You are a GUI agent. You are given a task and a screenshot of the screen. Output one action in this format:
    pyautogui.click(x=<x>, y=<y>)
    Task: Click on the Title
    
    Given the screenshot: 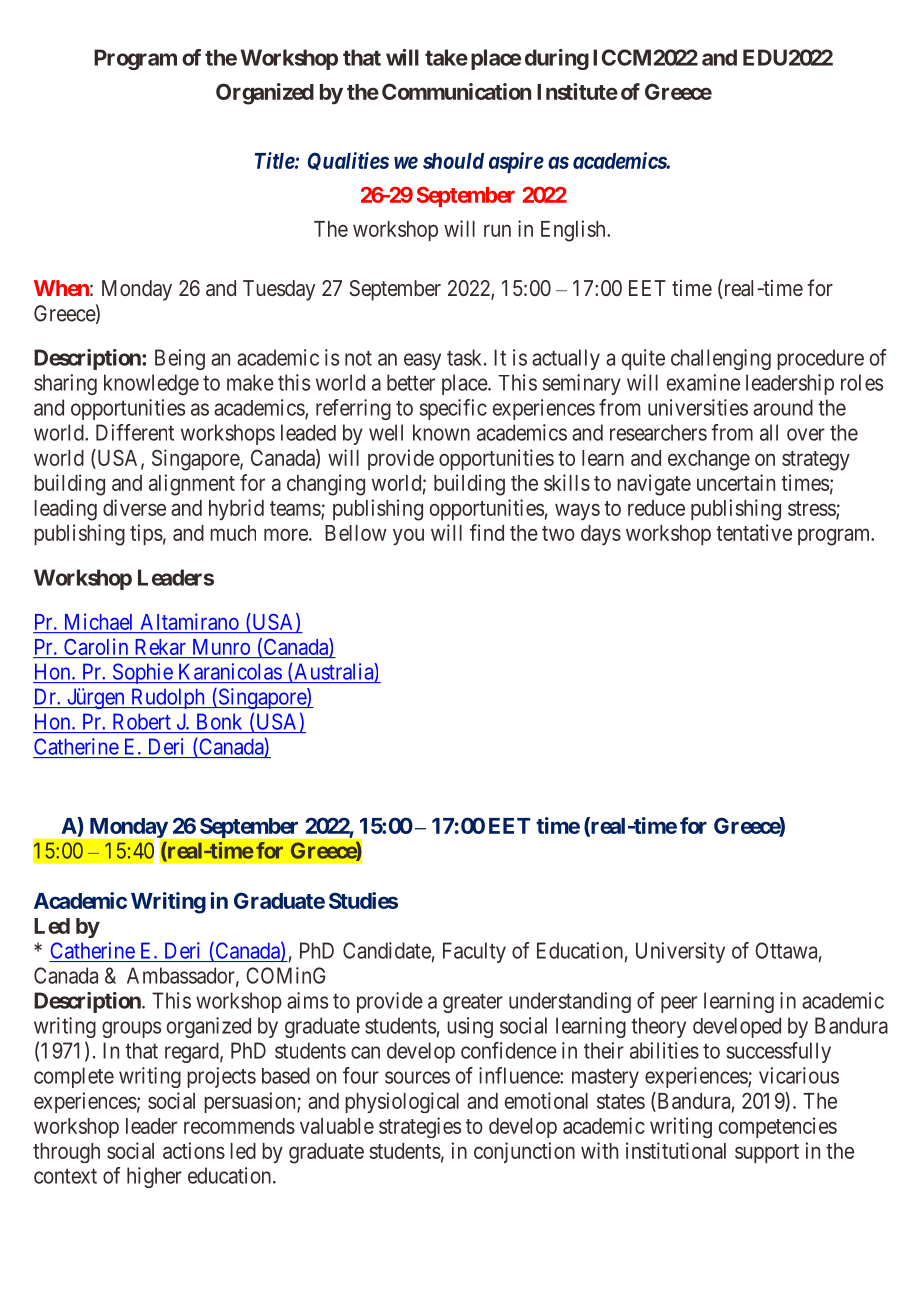 What is the action you would take?
    pyautogui.click(x=275, y=160)
